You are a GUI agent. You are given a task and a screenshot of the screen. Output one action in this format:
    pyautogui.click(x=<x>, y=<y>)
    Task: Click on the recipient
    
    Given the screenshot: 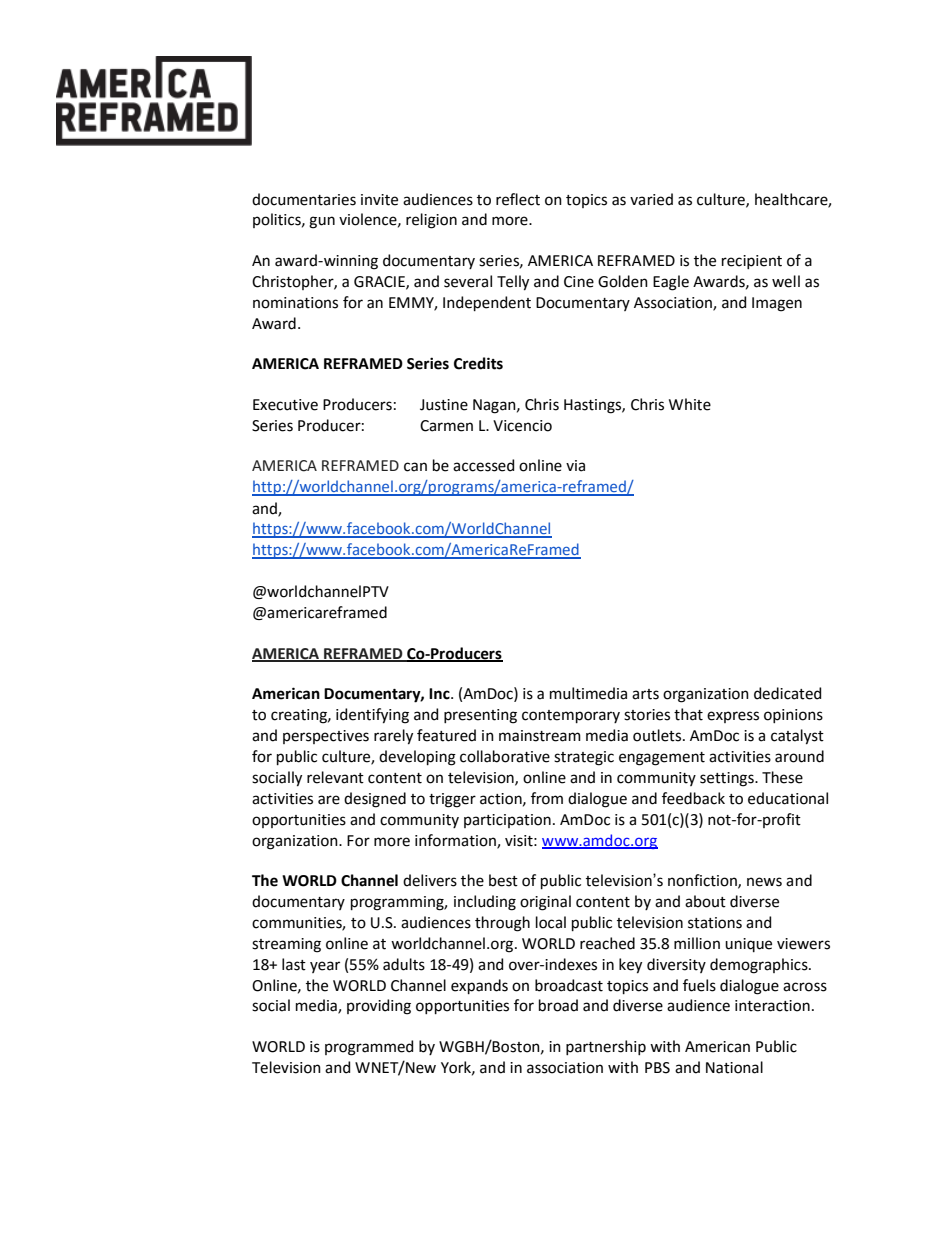 What is the action you would take?
    pyautogui.click(x=752, y=262)
